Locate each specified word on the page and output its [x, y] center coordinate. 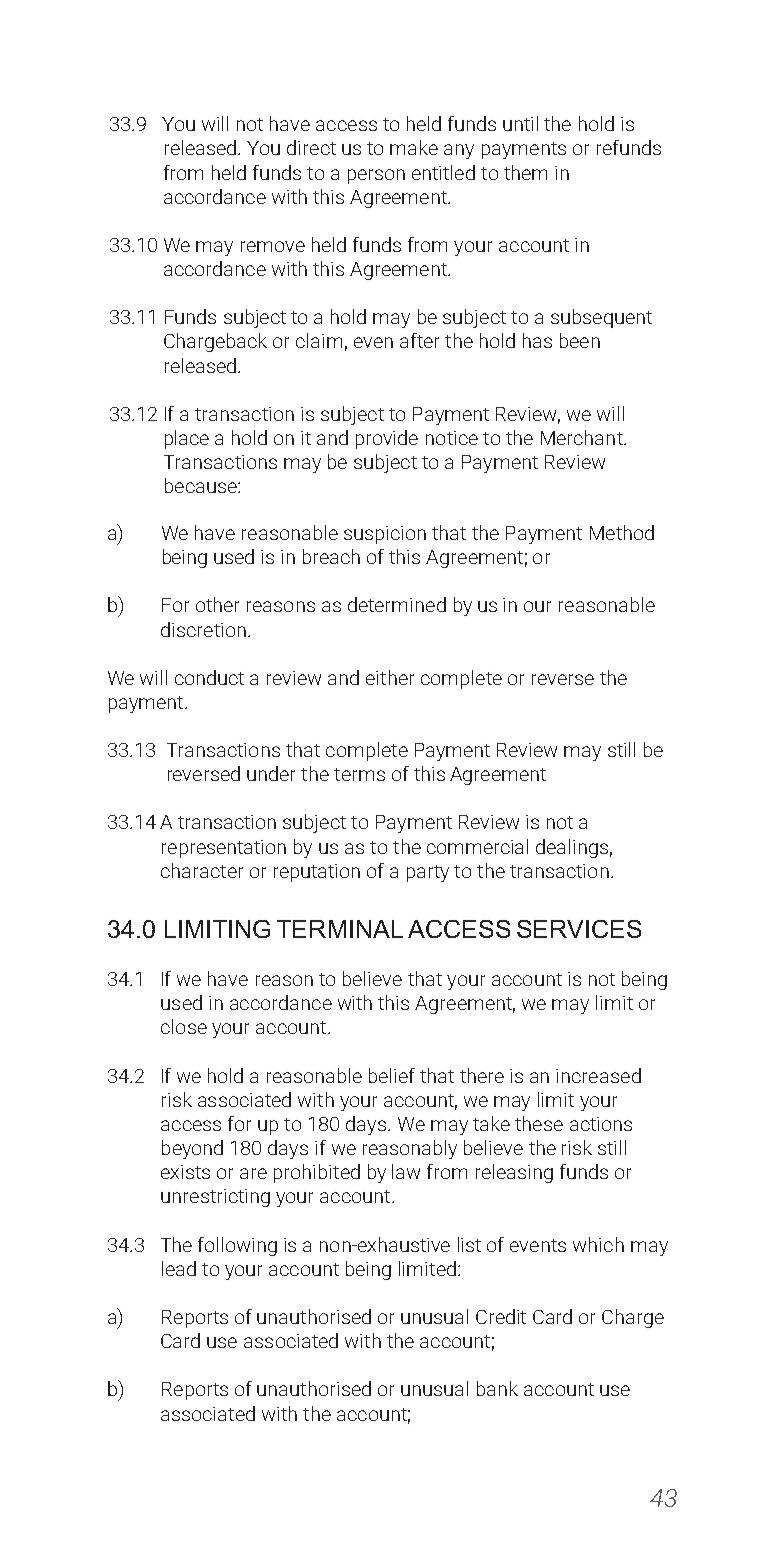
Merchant [583, 437]
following [237, 1246]
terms [359, 774]
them [525, 172]
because [202, 485]
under [271, 773]
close [184, 1026]
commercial [477, 846]
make [414, 147]
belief [392, 1075]
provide [387, 439]
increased [598, 1075]
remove [273, 246]
